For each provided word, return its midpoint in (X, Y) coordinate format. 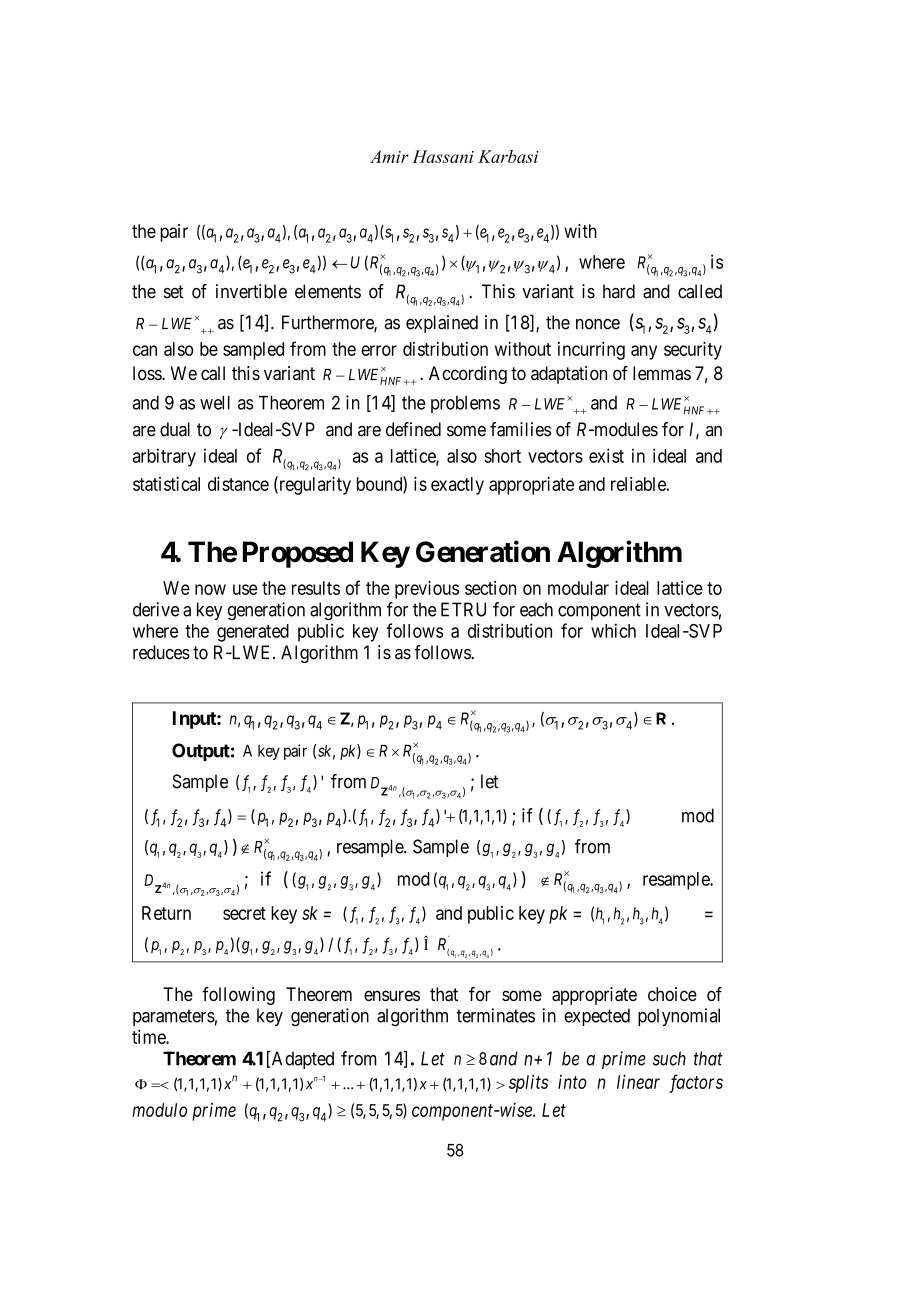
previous (427, 589)
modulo (159, 1110)
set (174, 292)
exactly (457, 486)
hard (619, 291)
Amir (389, 156)
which (613, 630)
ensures (392, 995)
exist (606, 455)
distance (238, 484)
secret (244, 913)
